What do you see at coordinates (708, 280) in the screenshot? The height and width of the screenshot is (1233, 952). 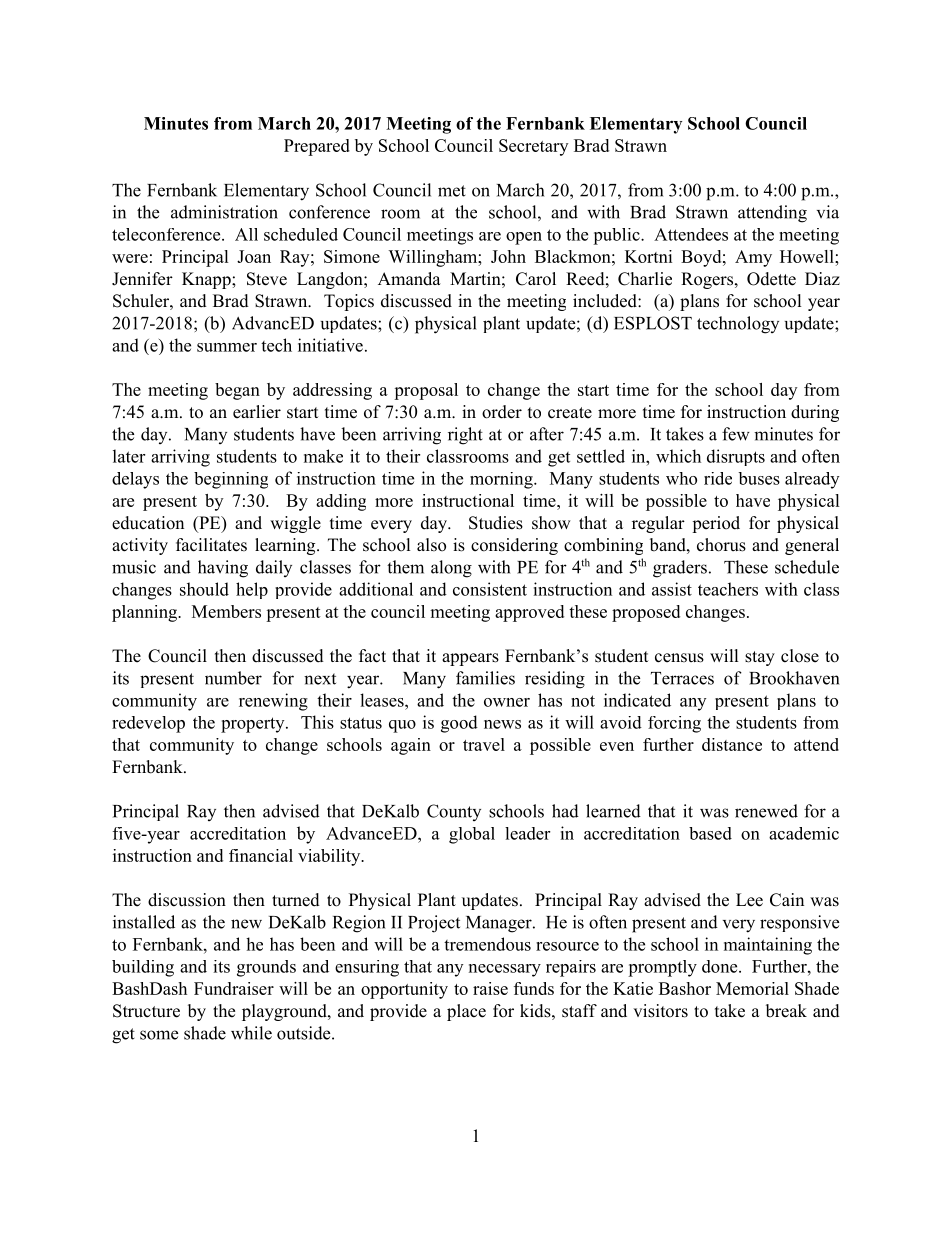 I see `Rogers` at bounding box center [708, 280].
